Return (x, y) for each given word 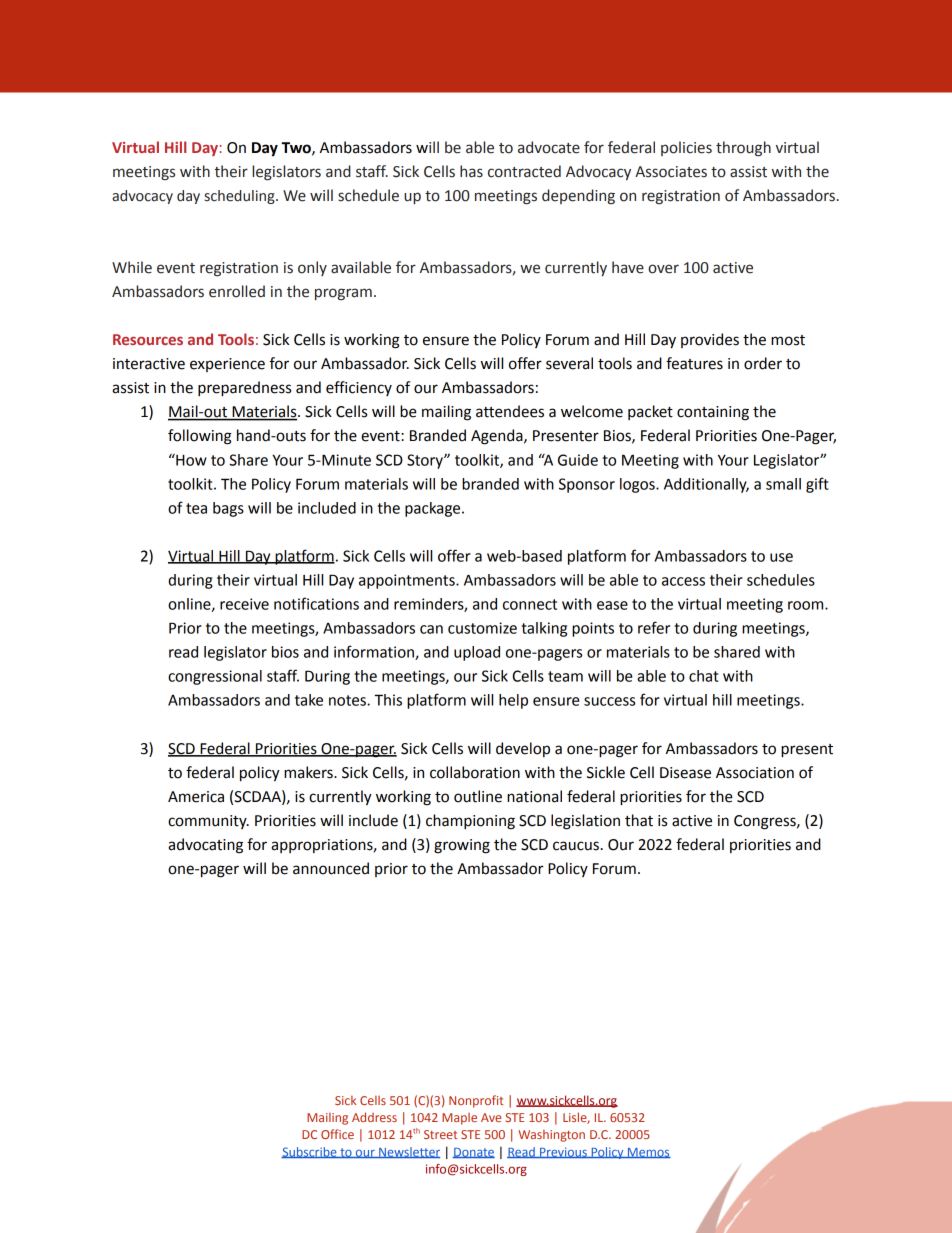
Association (755, 773)
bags (228, 509)
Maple (459, 1119)
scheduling (241, 197)
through (743, 149)
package (434, 509)
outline (478, 796)
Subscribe (310, 1152)
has (471, 171)
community (208, 822)
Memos (648, 1153)
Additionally (706, 485)
